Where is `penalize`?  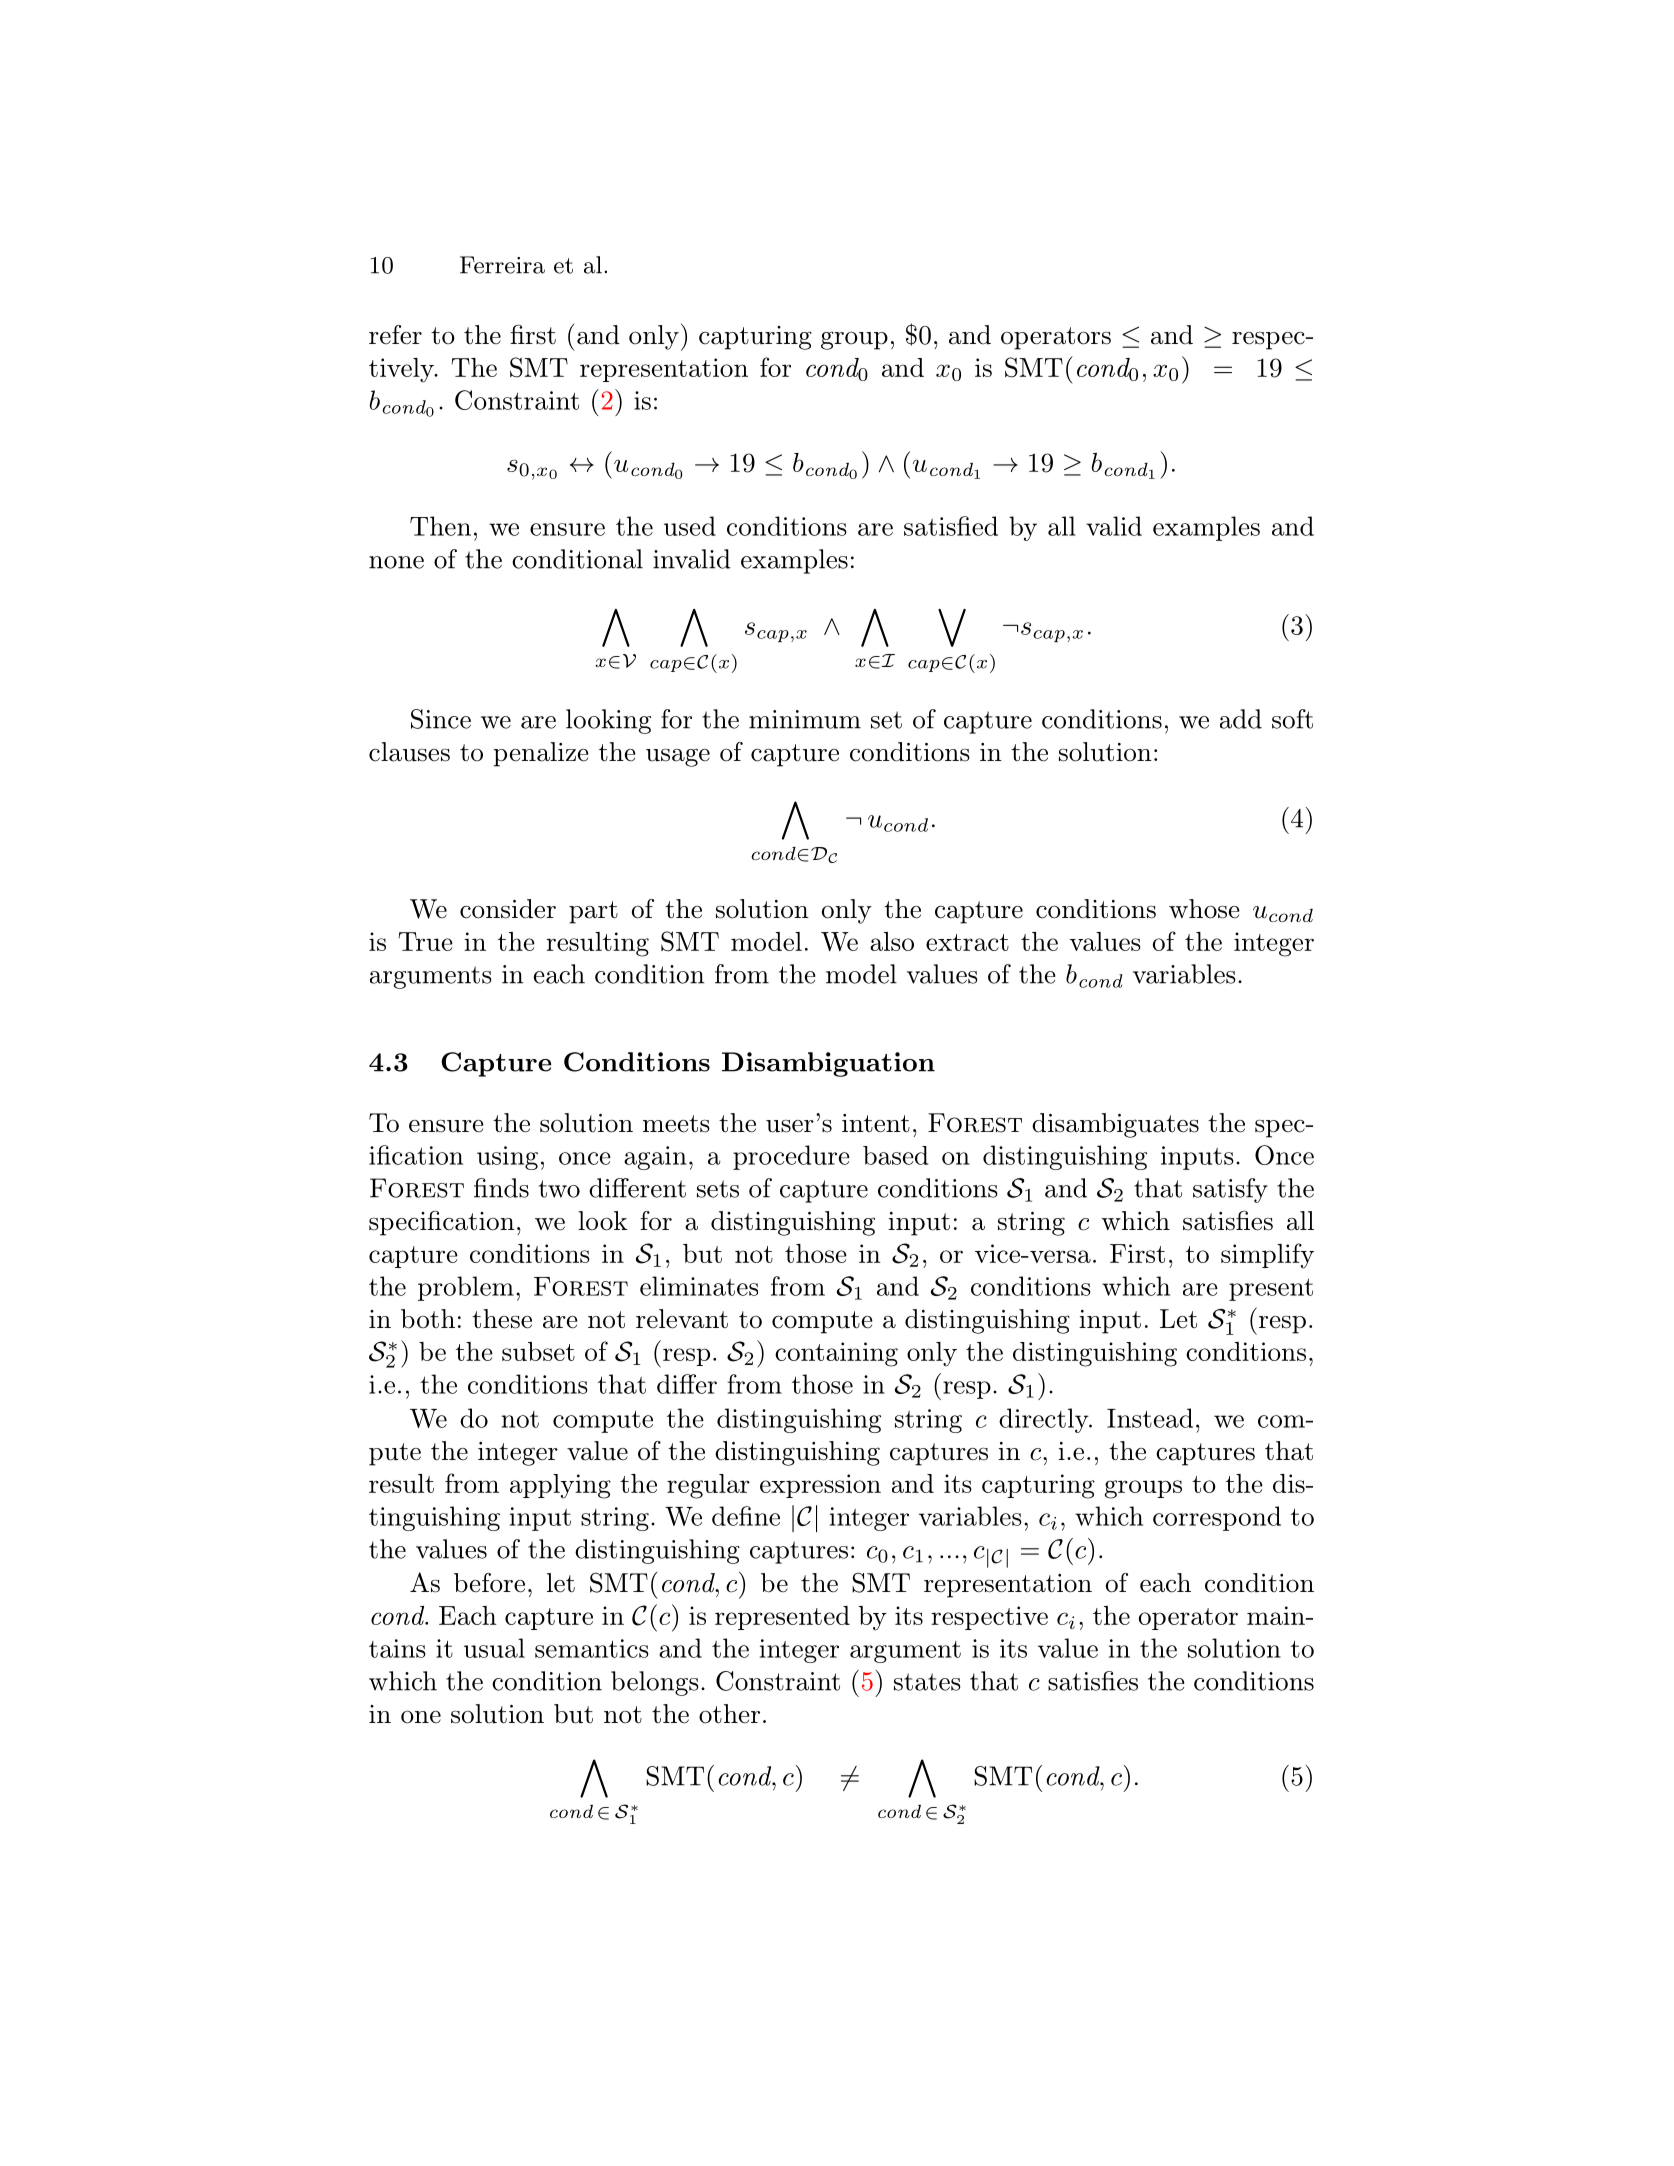 penalize is located at coordinates (541, 754).
